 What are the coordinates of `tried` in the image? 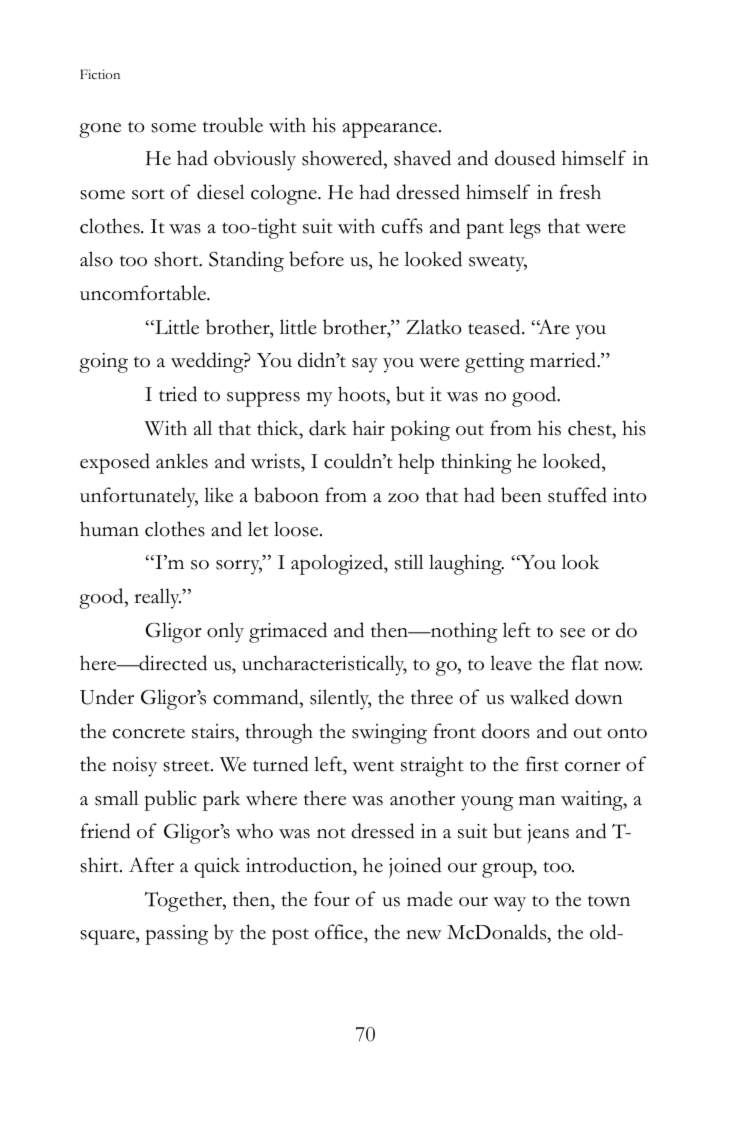 It's located at (178, 394).
